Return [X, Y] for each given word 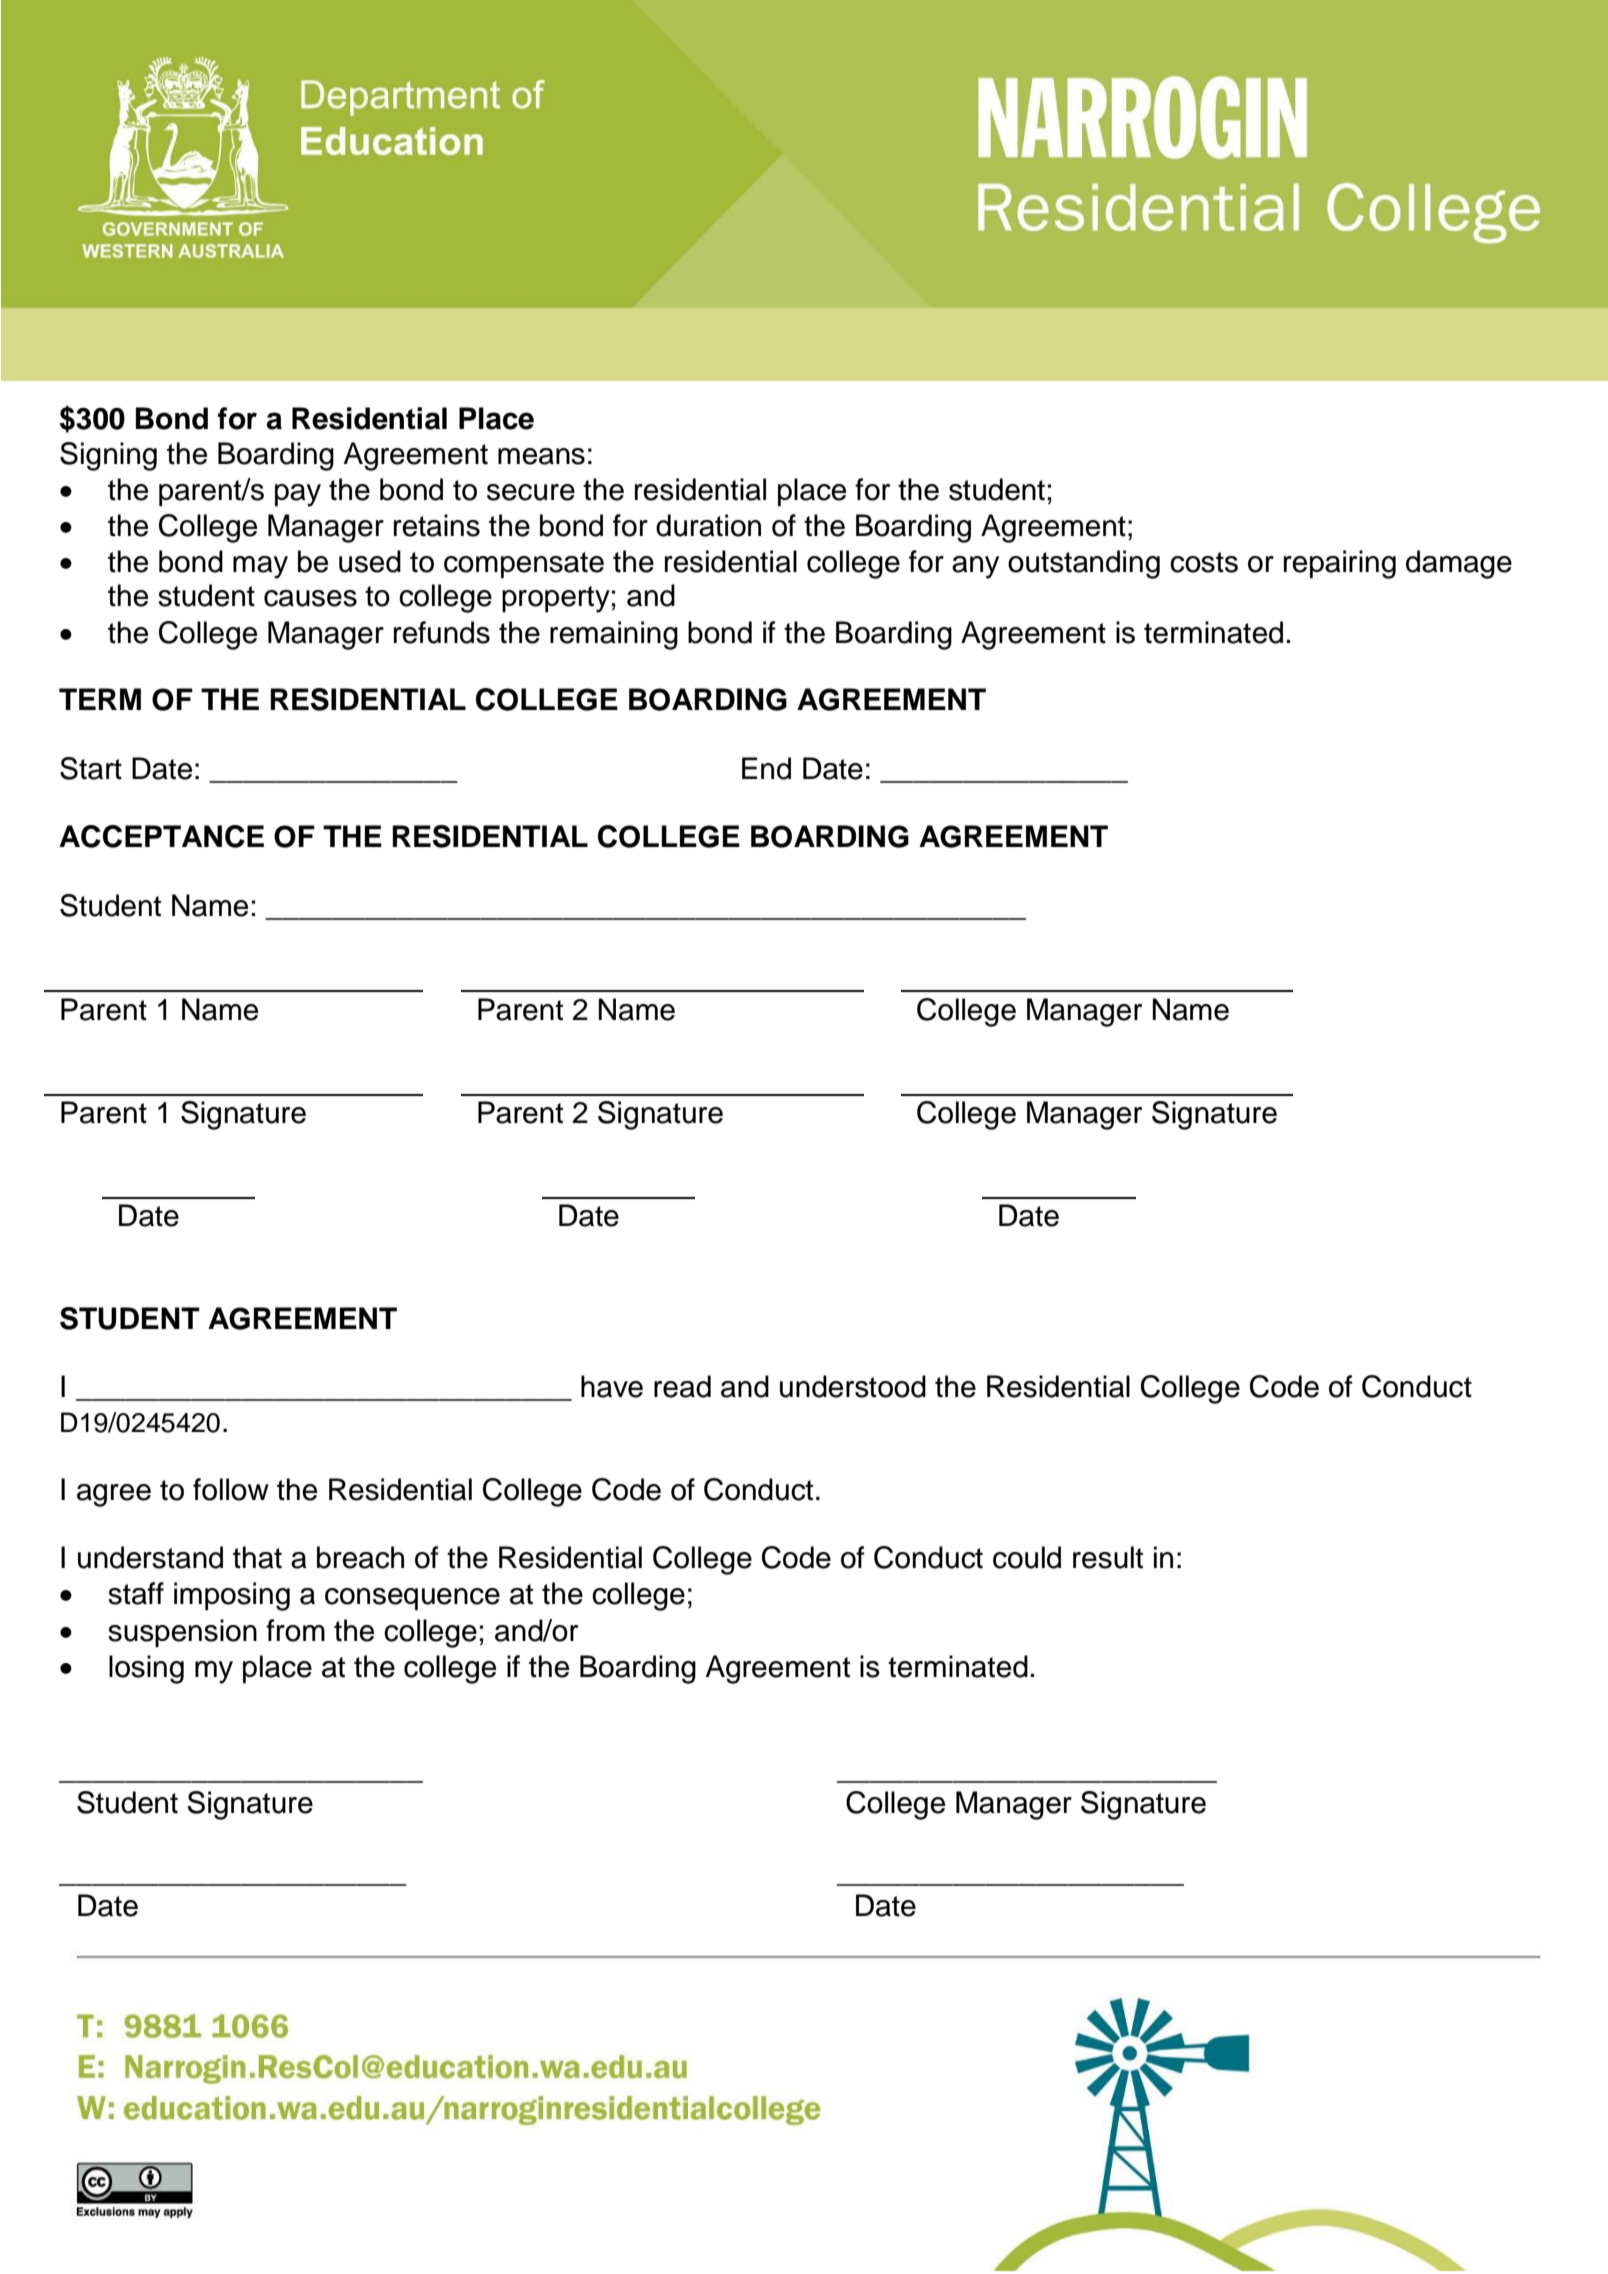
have [612, 1386]
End [766, 768]
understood [853, 1386]
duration [708, 525]
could [1027, 1557]
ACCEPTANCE [161, 836]
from [295, 1630]
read [682, 1386]
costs [1204, 562]
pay [298, 495]
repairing [1340, 564]
